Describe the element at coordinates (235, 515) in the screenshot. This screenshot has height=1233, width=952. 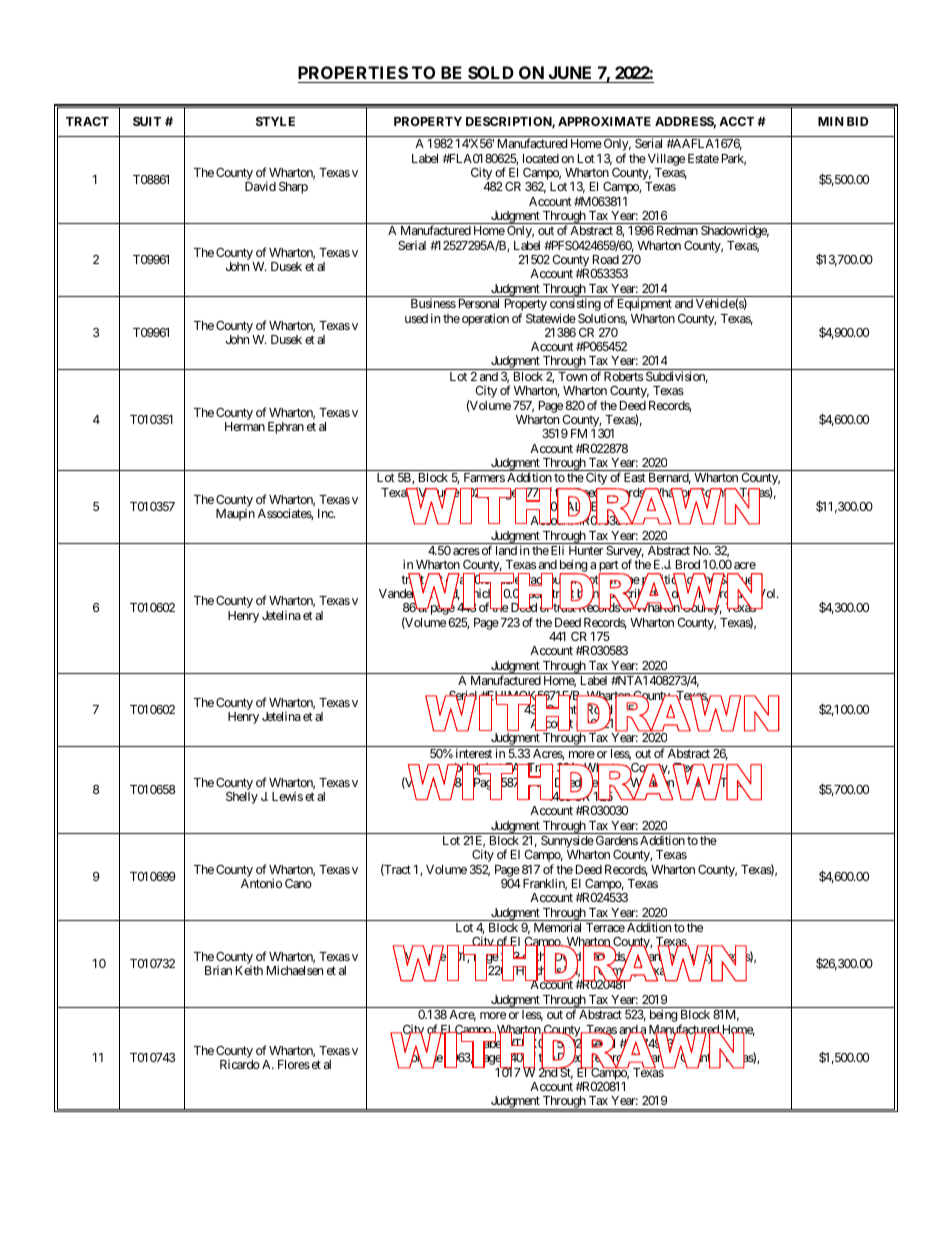
I see `Maupin` at that location.
